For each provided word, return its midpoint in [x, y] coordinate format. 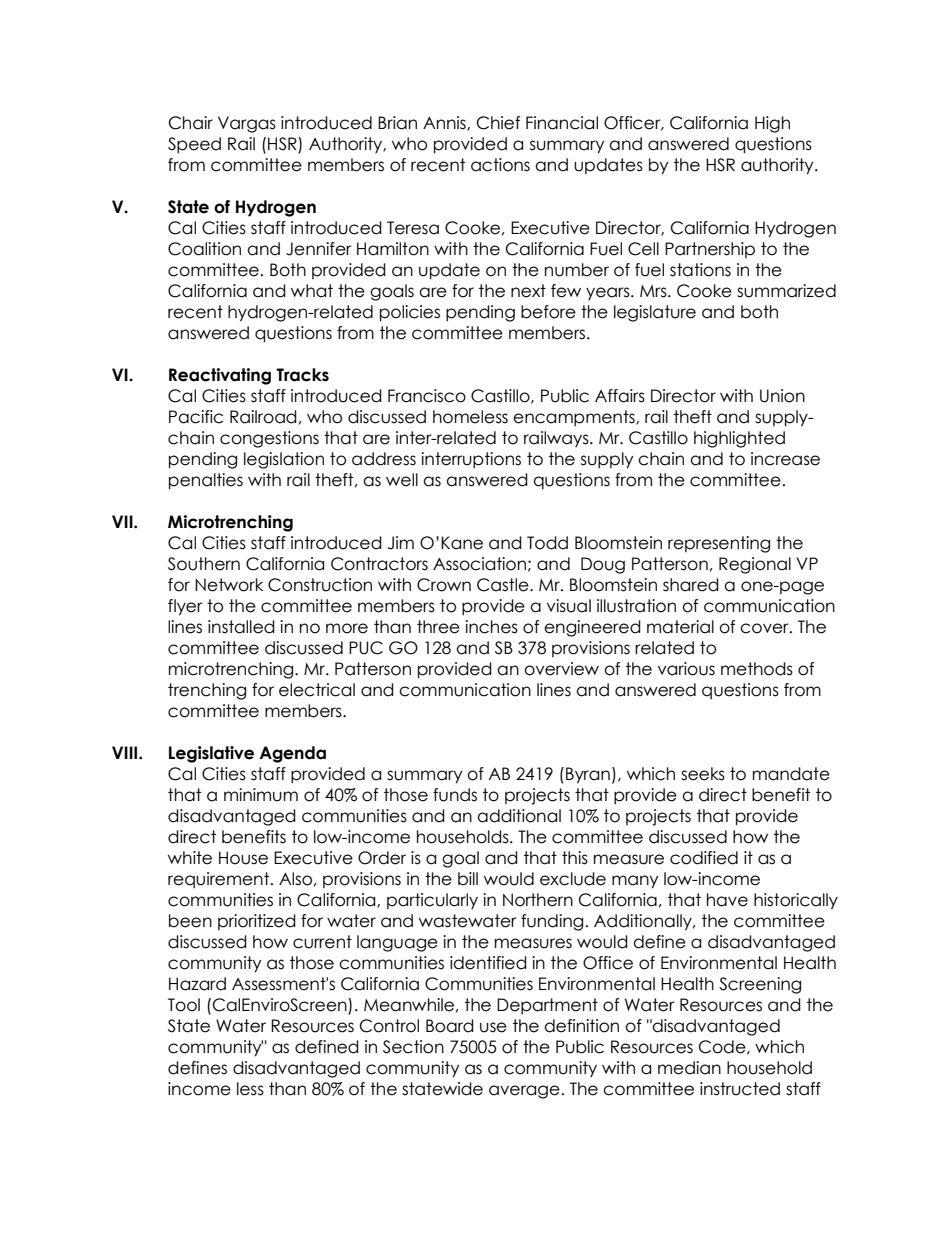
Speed [194, 145]
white [190, 858]
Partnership [710, 250]
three [438, 627]
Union [782, 396]
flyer [185, 607]
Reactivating [220, 376]
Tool [184, 1005]
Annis [445, 123]
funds [455, 795]
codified [704, 858]
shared [691, 585]
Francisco [427, 396]
